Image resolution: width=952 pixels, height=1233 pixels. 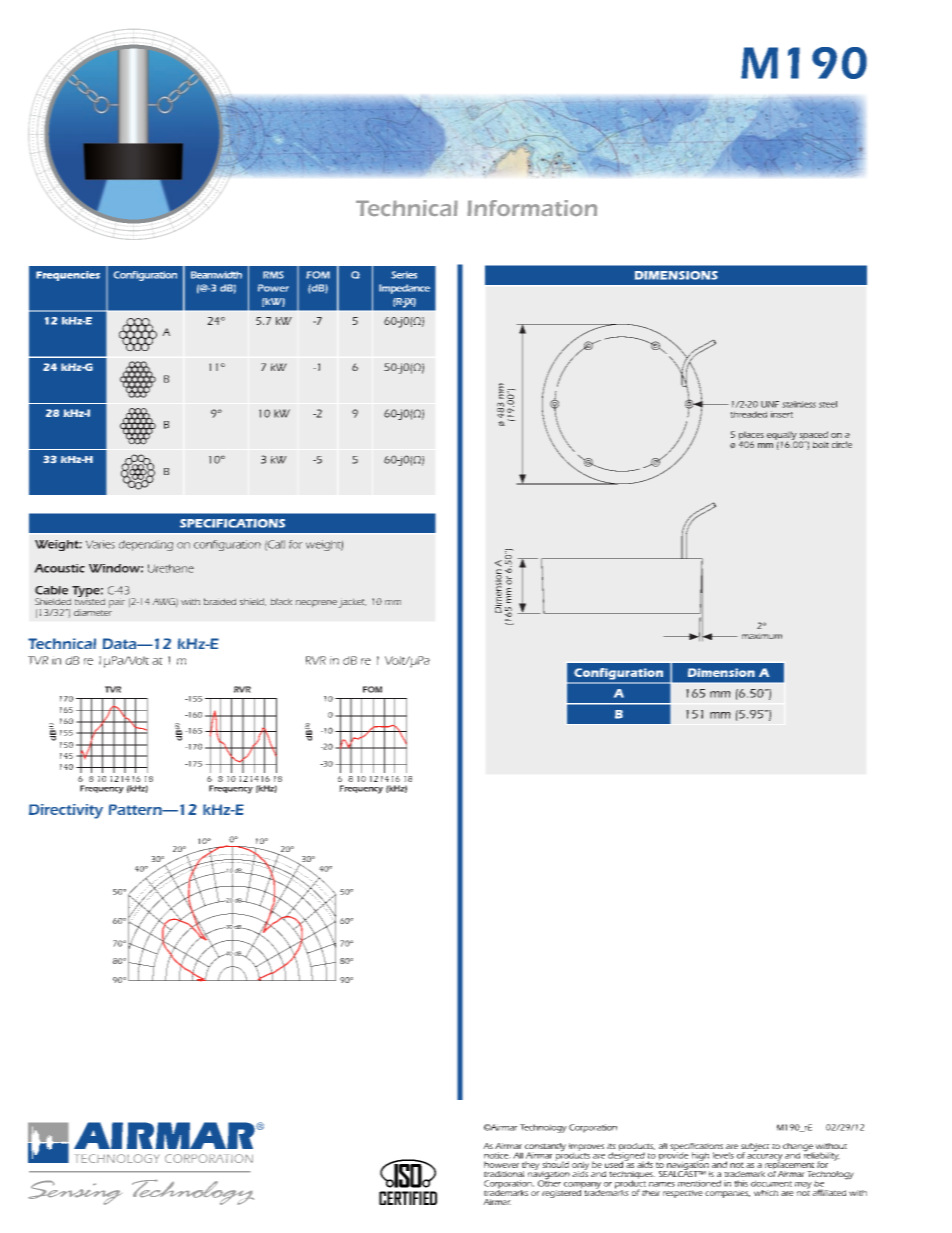 What do you see at coordinates (497, 1155) in the image?
I see `notice` at bounding box center [497, 1155].
